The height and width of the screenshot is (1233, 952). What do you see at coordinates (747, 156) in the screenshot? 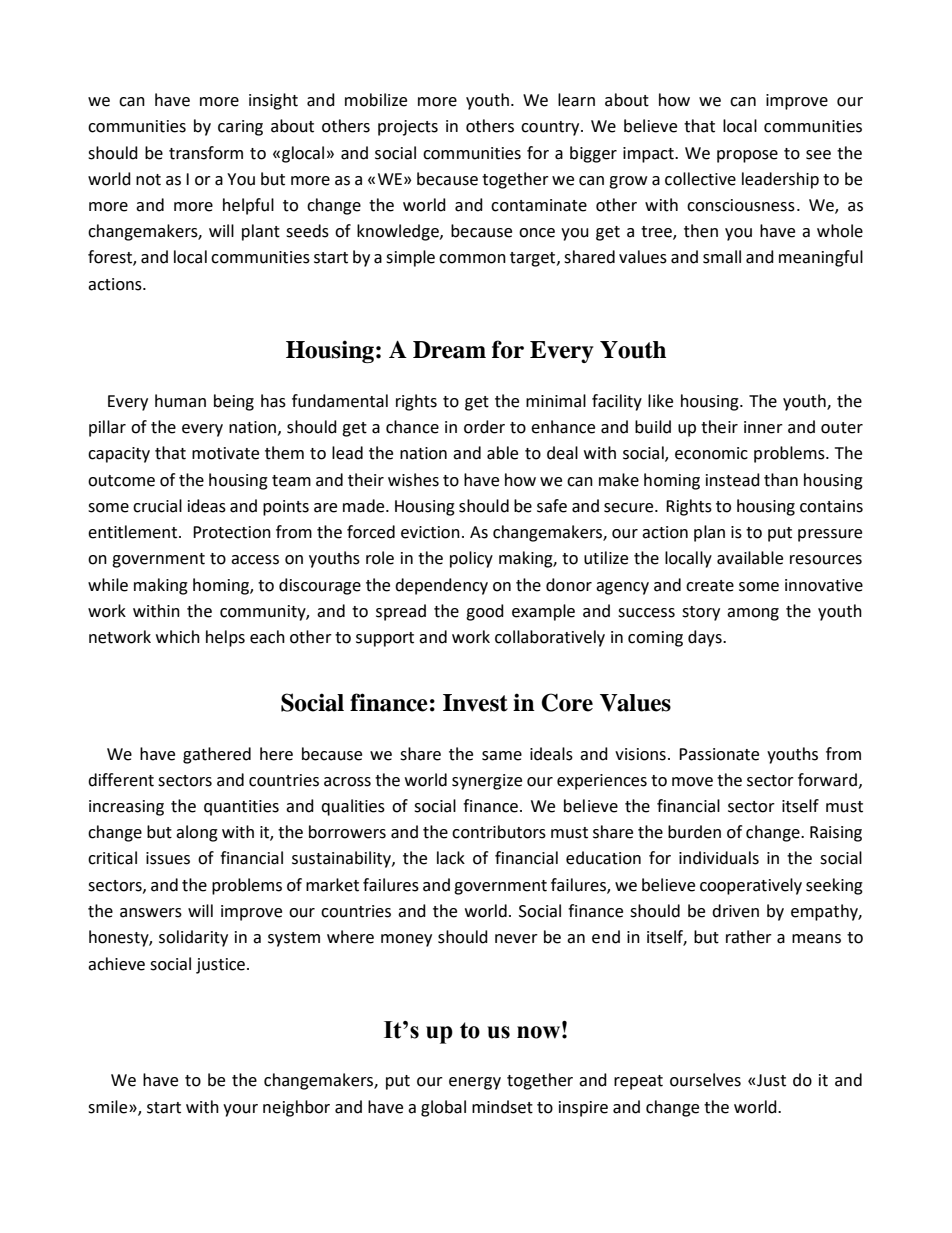
I see `propose` at bounding box center [747, 156].
